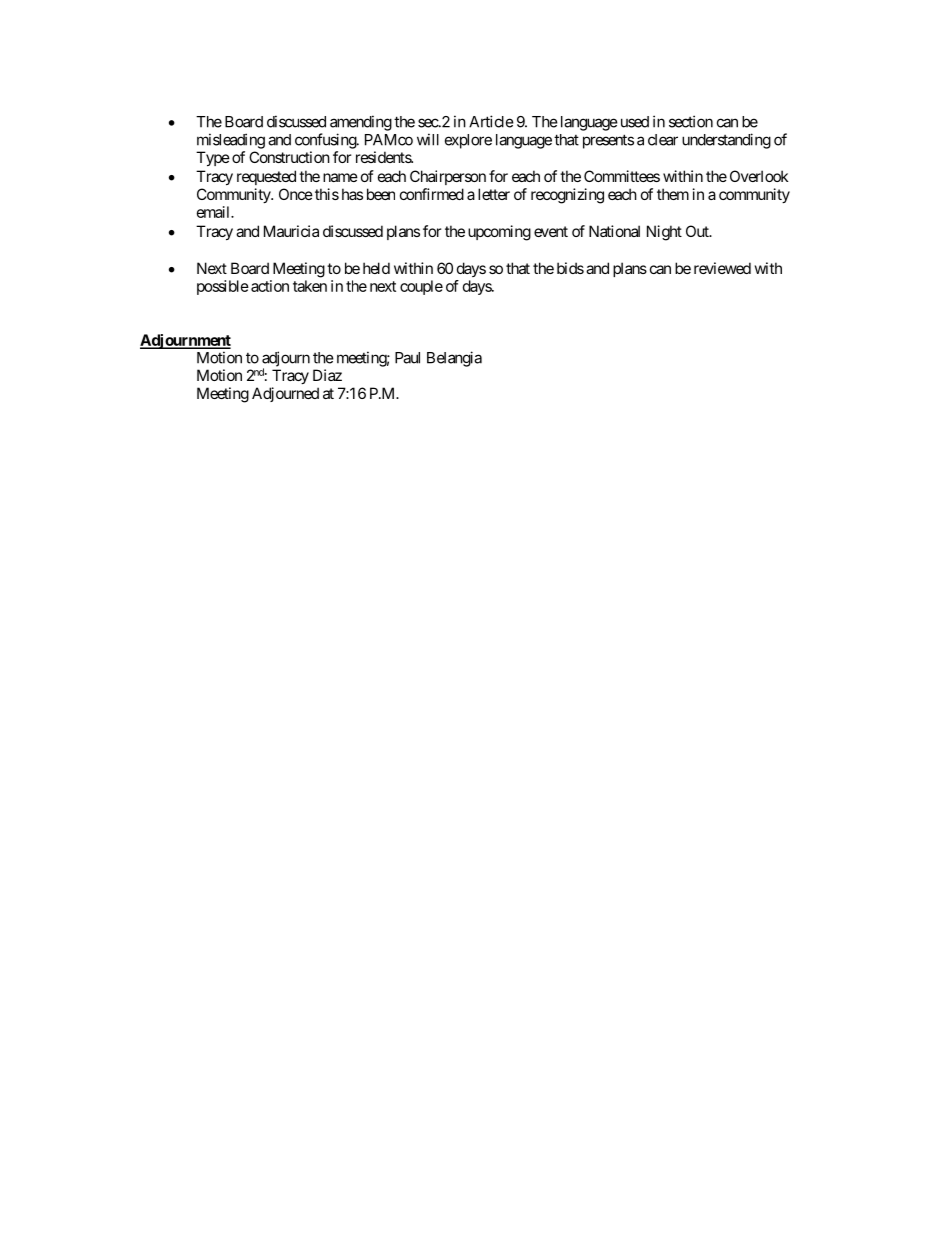 This screenshot has height=1233, width=952. What do you see at coordinates (691, 121) in the screenshot?
I see `section` at bounding box center [691, 121].
